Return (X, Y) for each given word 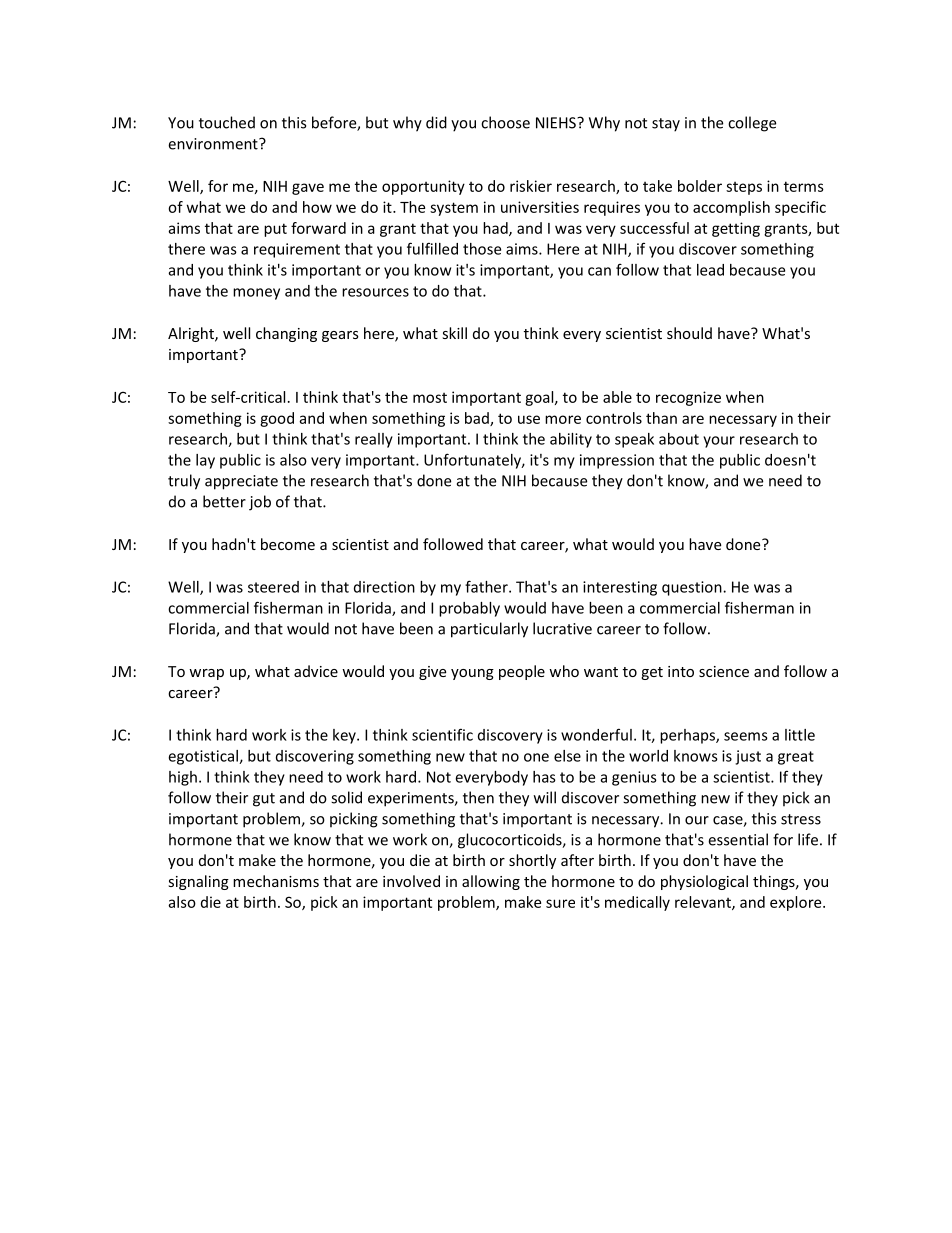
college (752, 124)
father (487, 586)
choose (505, 122)
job (260, 503)
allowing (491, 882)
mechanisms (276, 881)
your (719, 442)
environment (214, 144)
